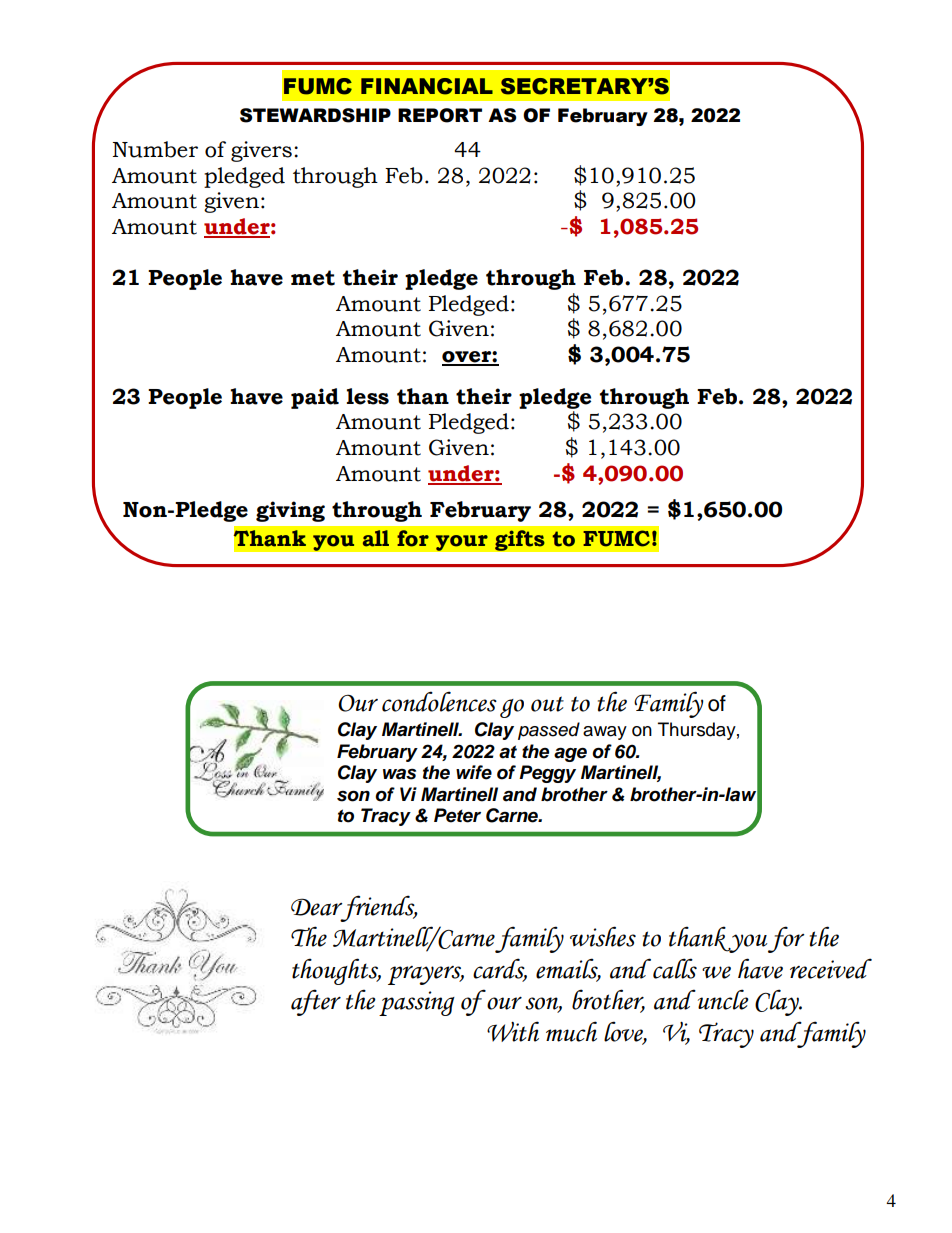 Image resolution: width=952 pixels, height=1233 pixels. Describe the element at coordinates (461, 543) in the screenshot. I see `your` at that location.
